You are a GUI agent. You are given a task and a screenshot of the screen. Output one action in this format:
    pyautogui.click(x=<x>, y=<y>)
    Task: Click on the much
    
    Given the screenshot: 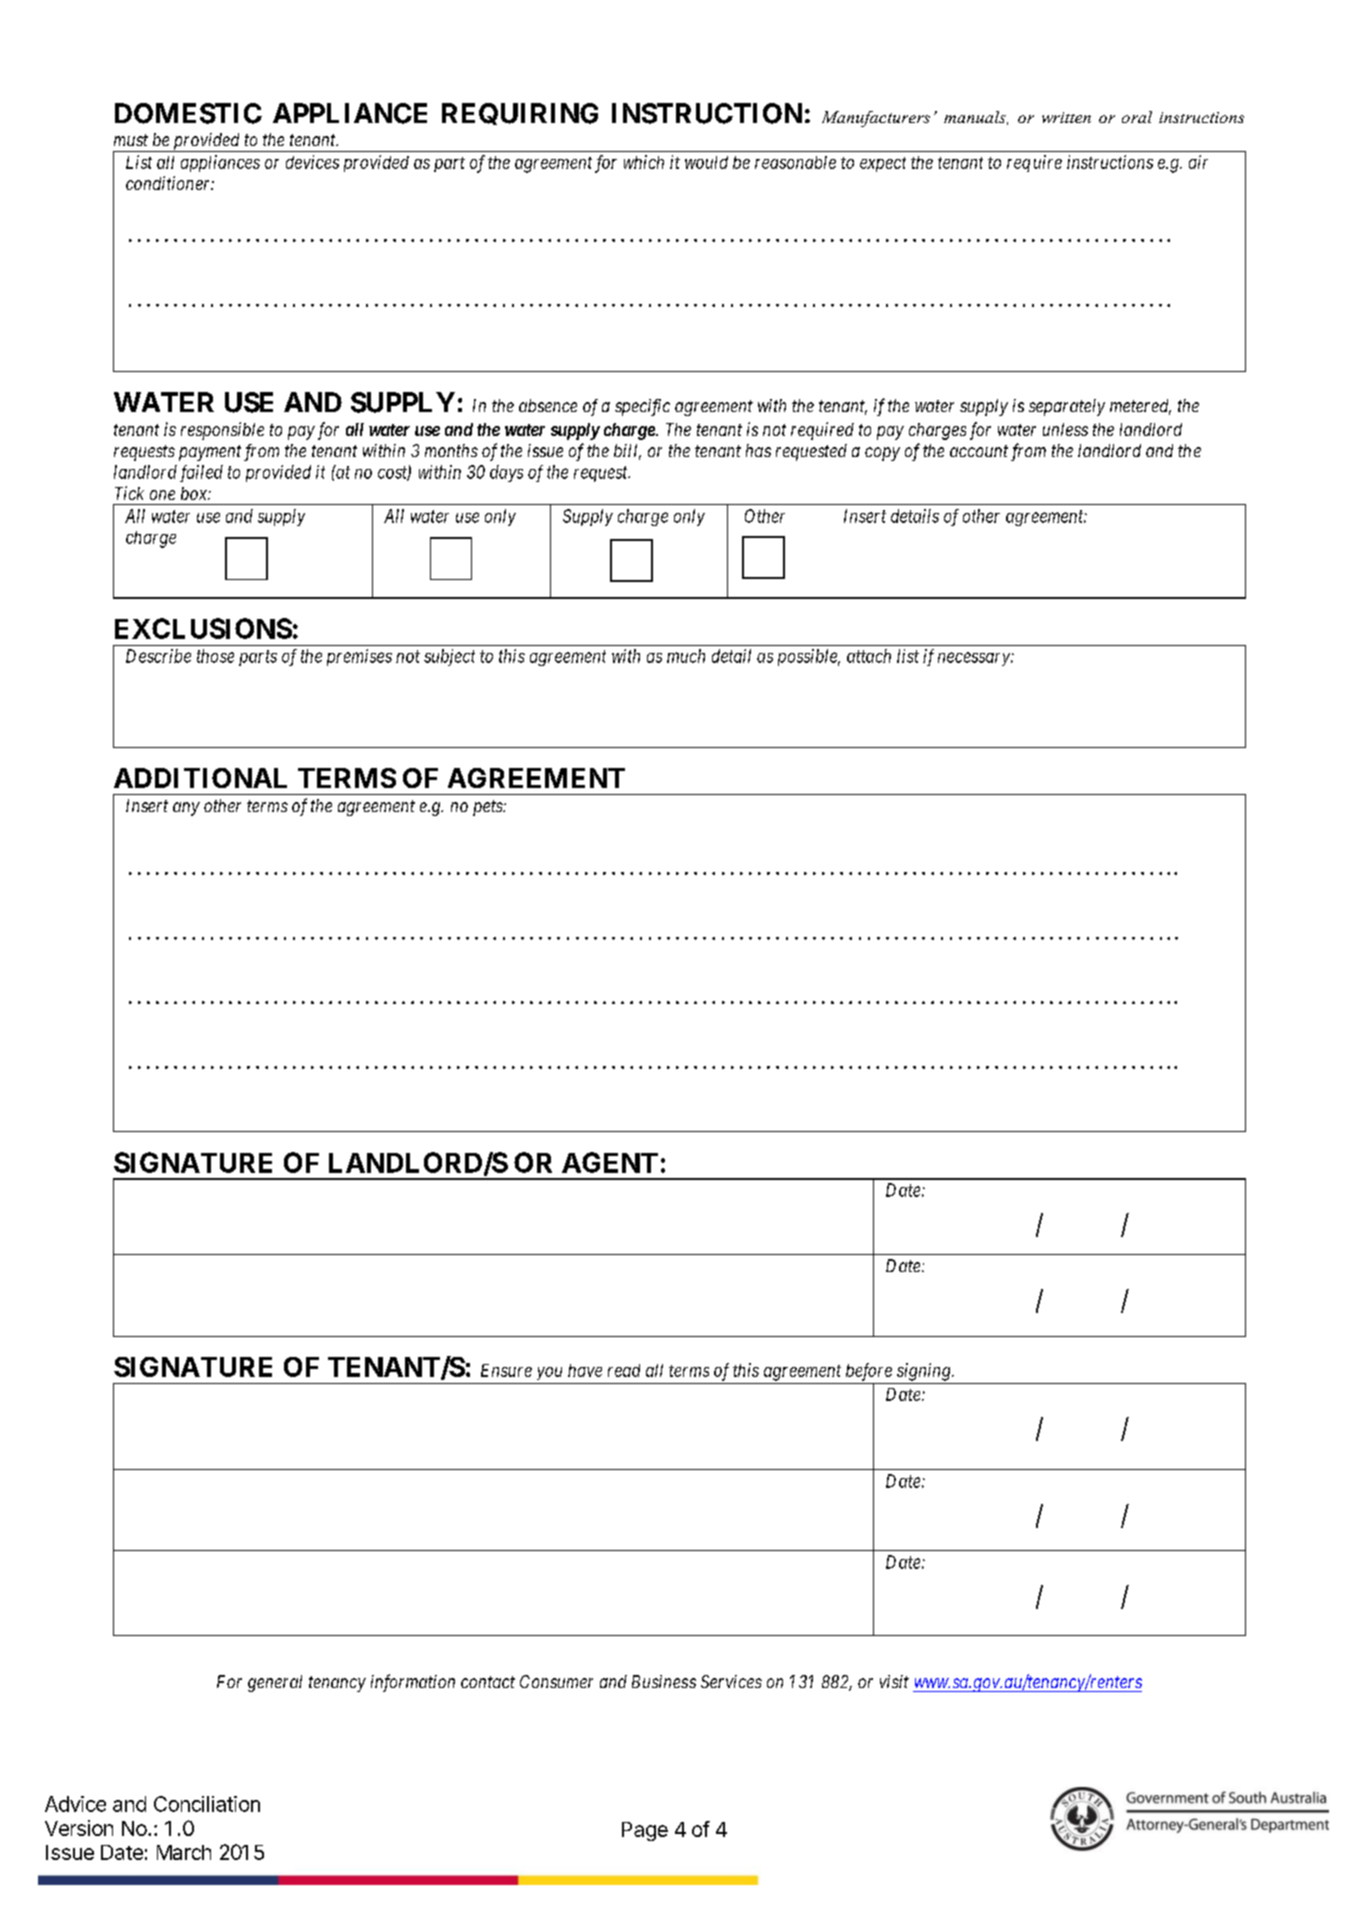 What is the action you would take?
    pyautogui.click(x=686, y=656)
